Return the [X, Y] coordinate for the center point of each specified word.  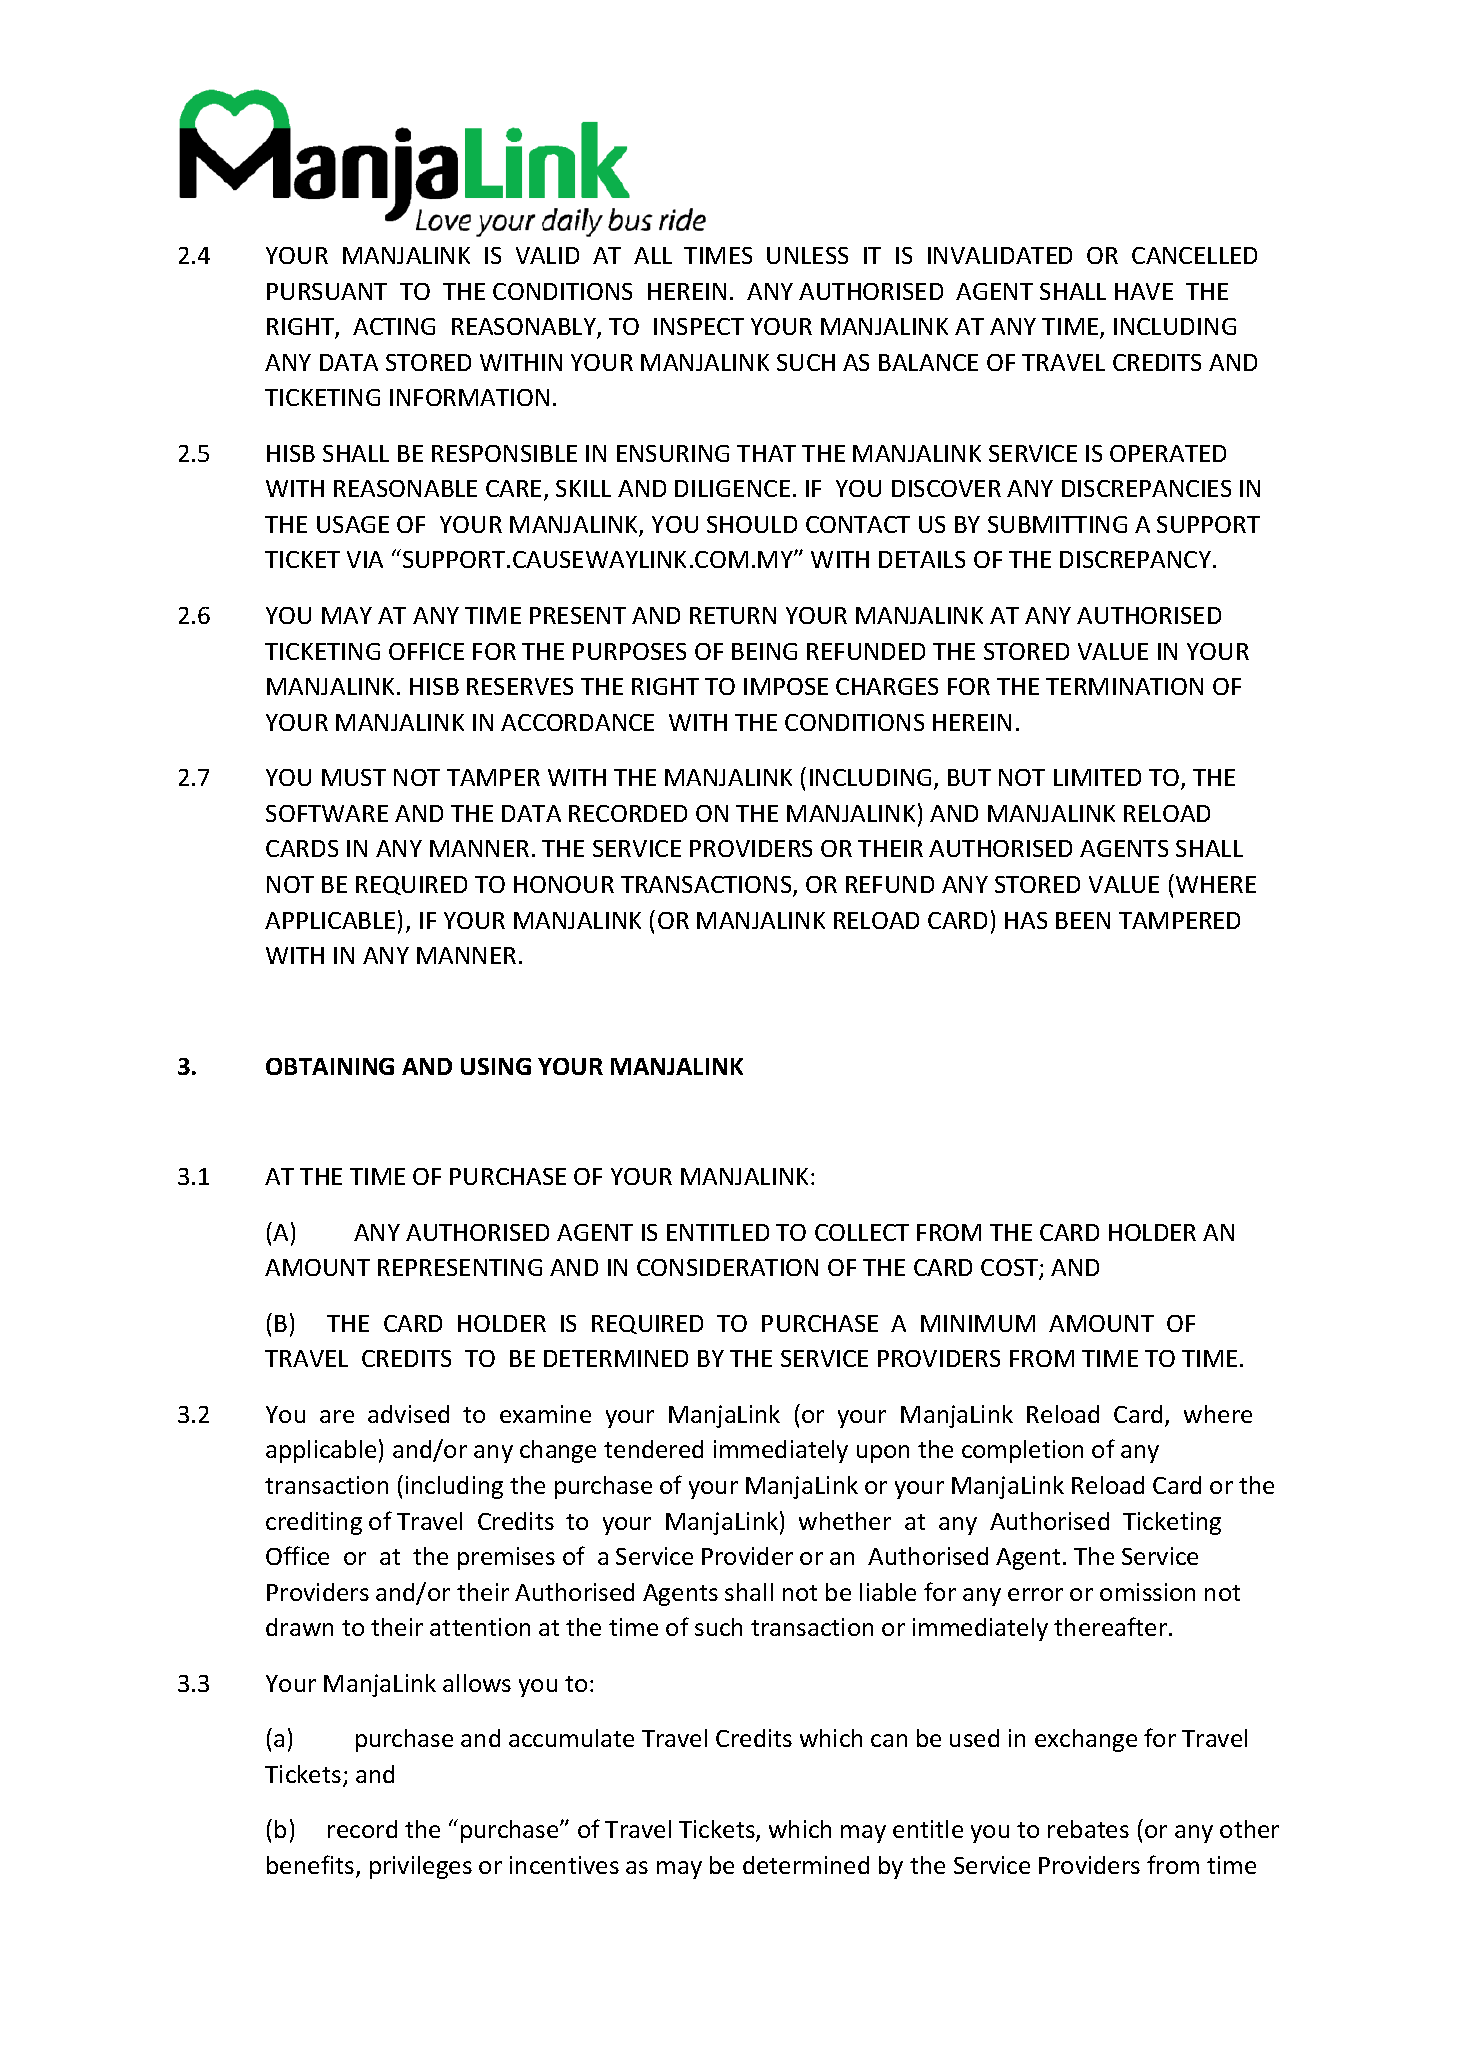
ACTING [394, 326]
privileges [421, 1867]
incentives [564, 1865]
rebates [1088, 1829]
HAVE [1144, 291]
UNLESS [807, 255]
